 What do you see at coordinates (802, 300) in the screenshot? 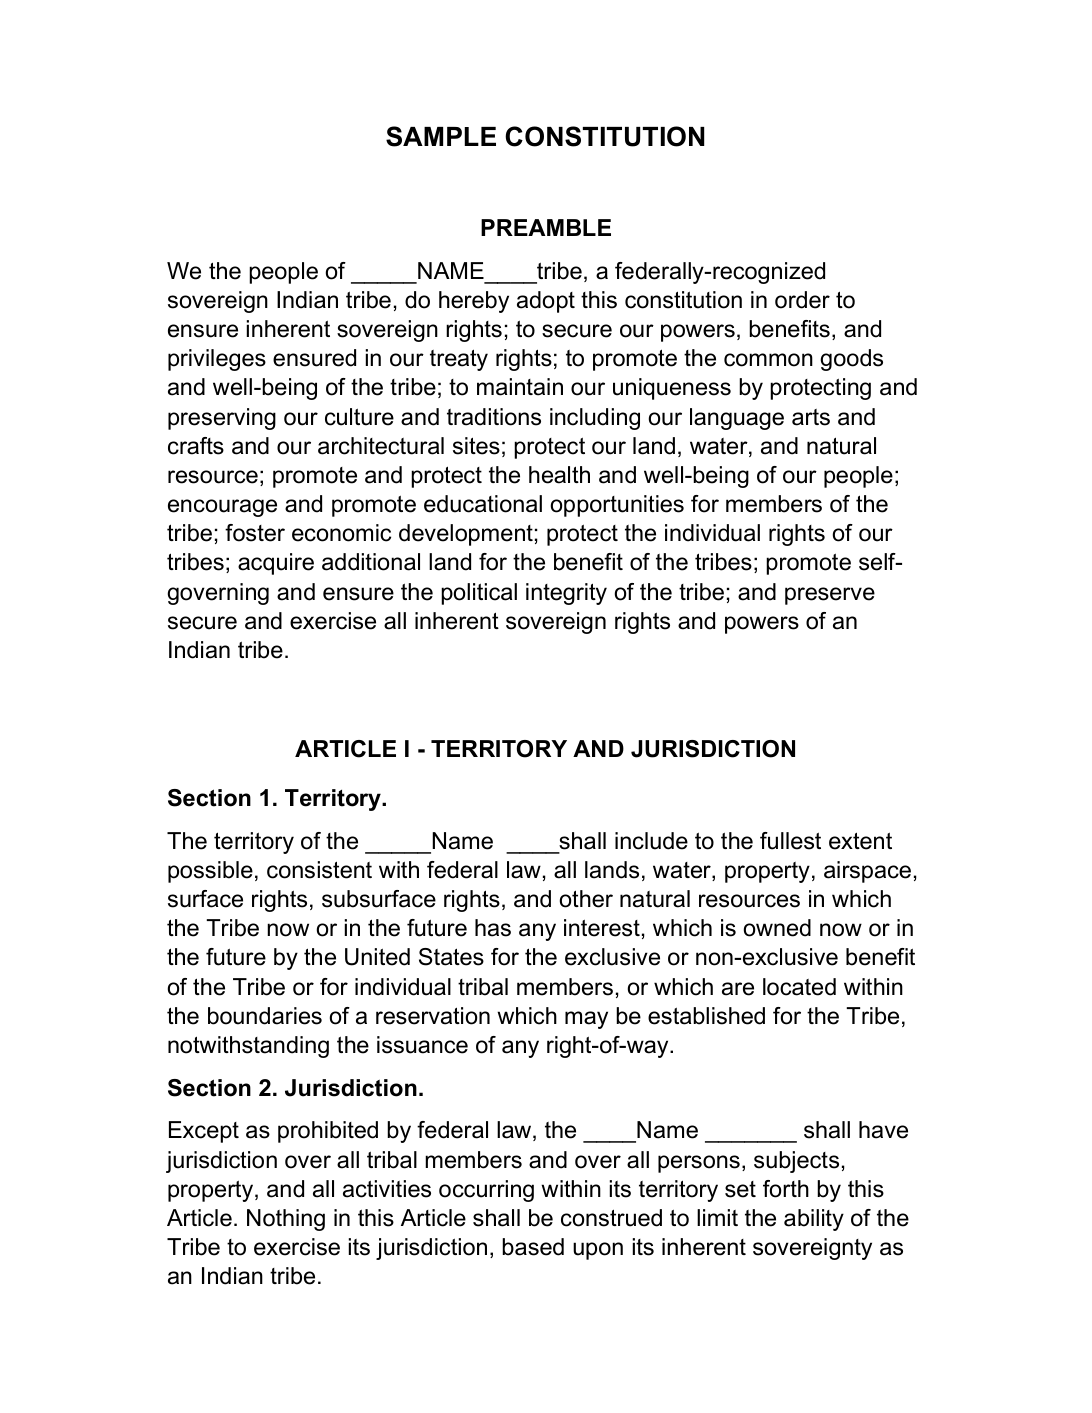
I see `order` at bounding box center [802, 300].
